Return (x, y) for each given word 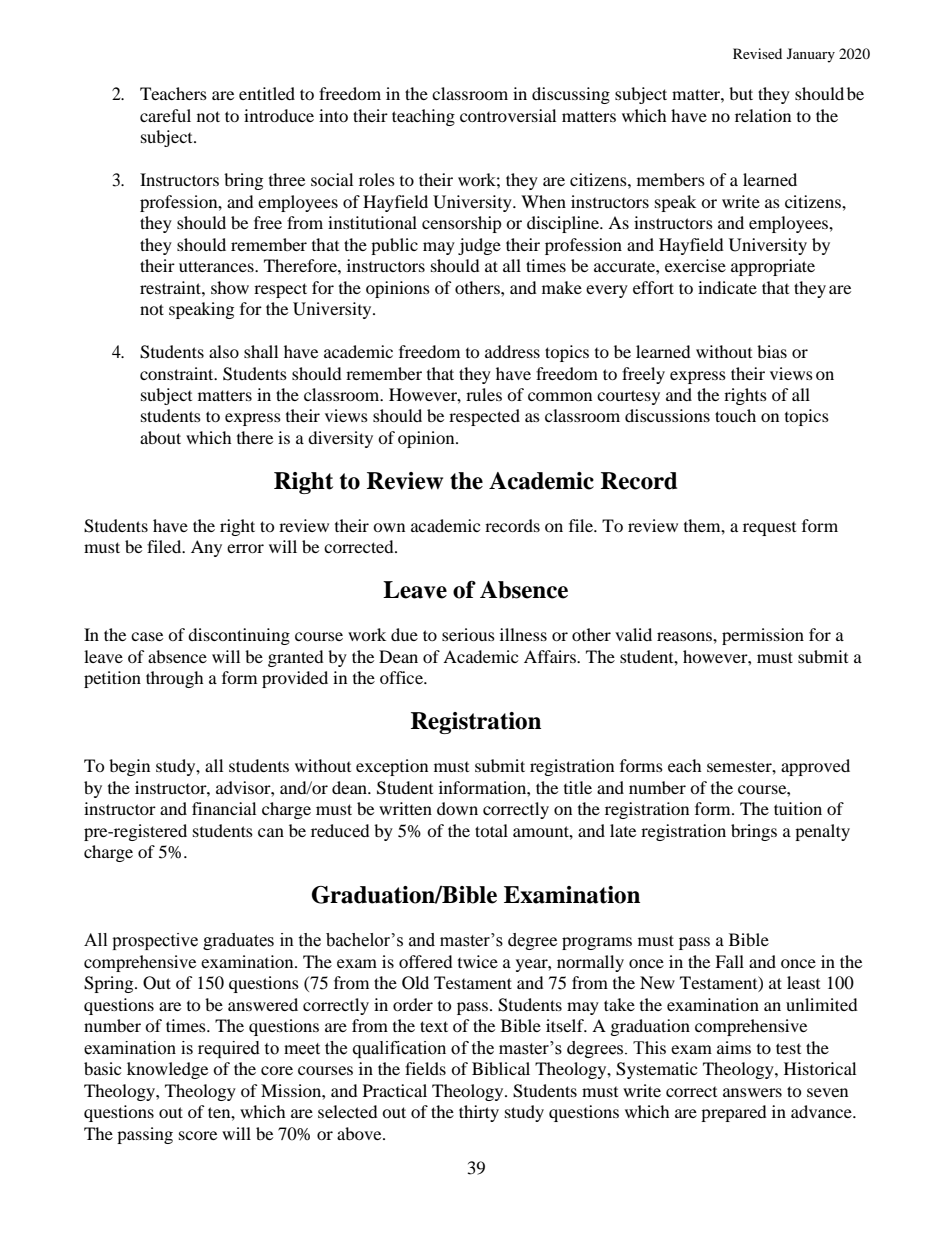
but (741, 93)
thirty (479, 1113)
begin (129, 767)
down (457, 808)
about (160, 437)
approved (815, 767)
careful (165, 115)
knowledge (167, 1070)
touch (735, 415)
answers (752, 1092)
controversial (508, 115)
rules (484, 394)
